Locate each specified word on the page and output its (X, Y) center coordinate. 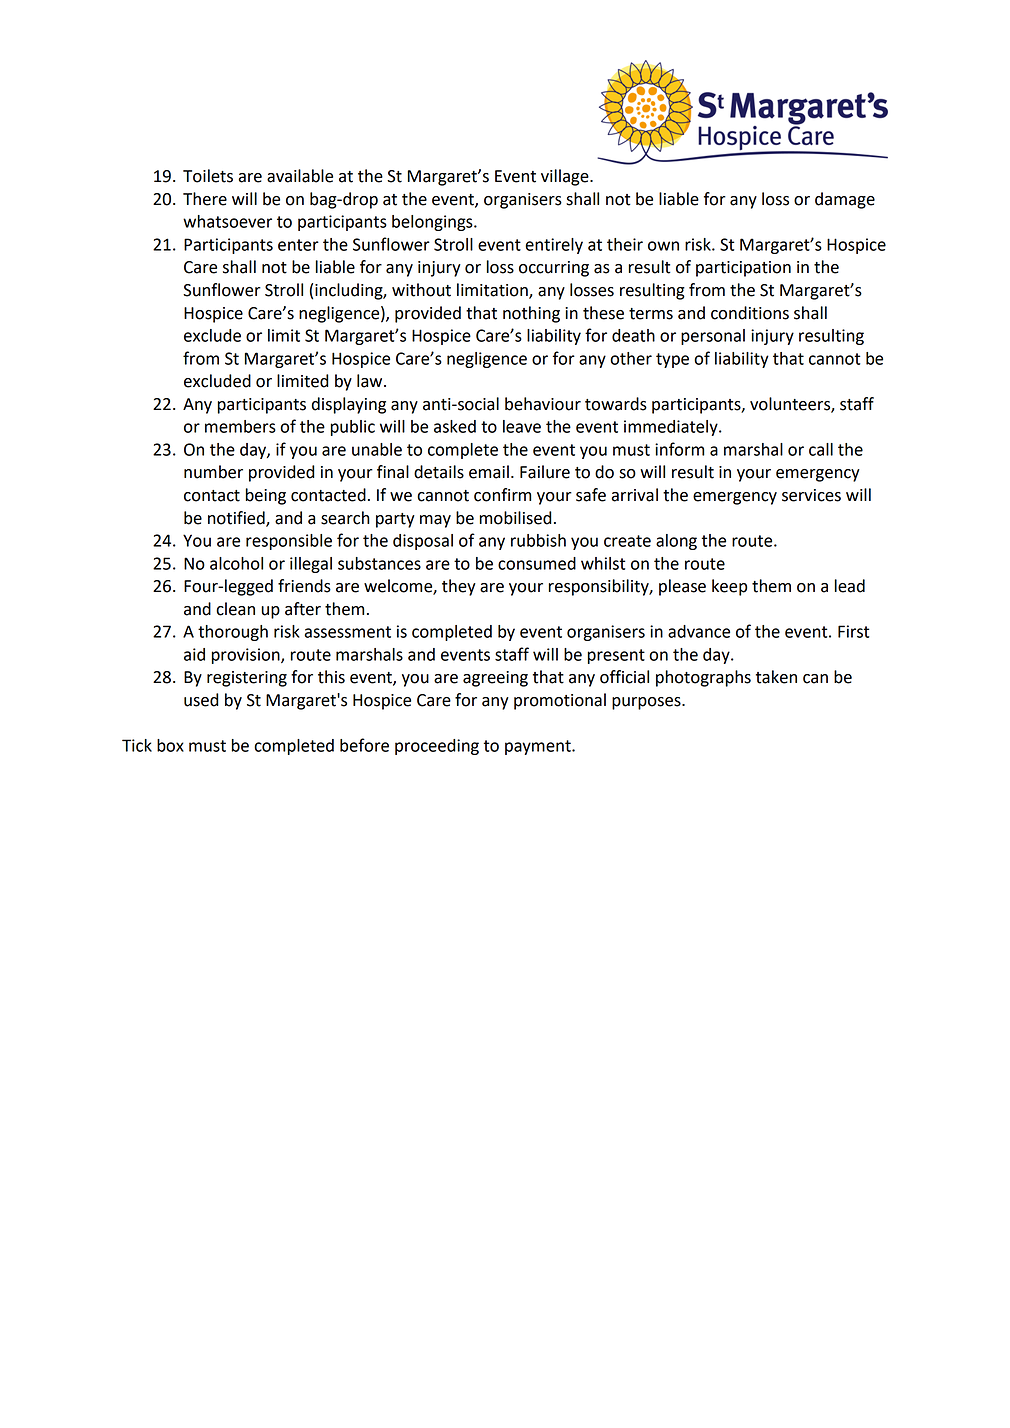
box (170, 745)
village (566, 177)
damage (845, 200)
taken (776, 677)
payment (539, 747)
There (205, 199)
